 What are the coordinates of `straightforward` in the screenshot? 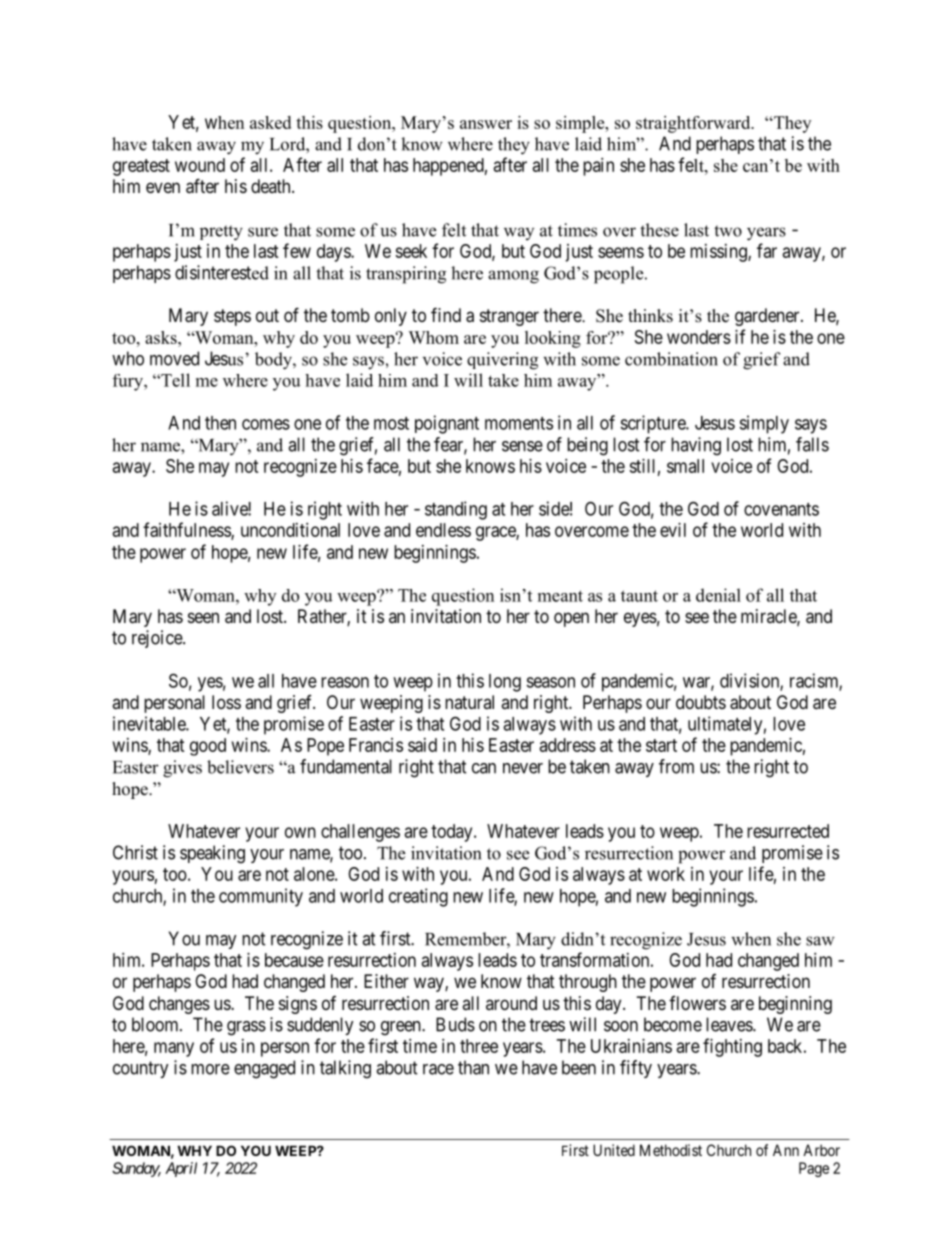 It's located at (694, 124).
